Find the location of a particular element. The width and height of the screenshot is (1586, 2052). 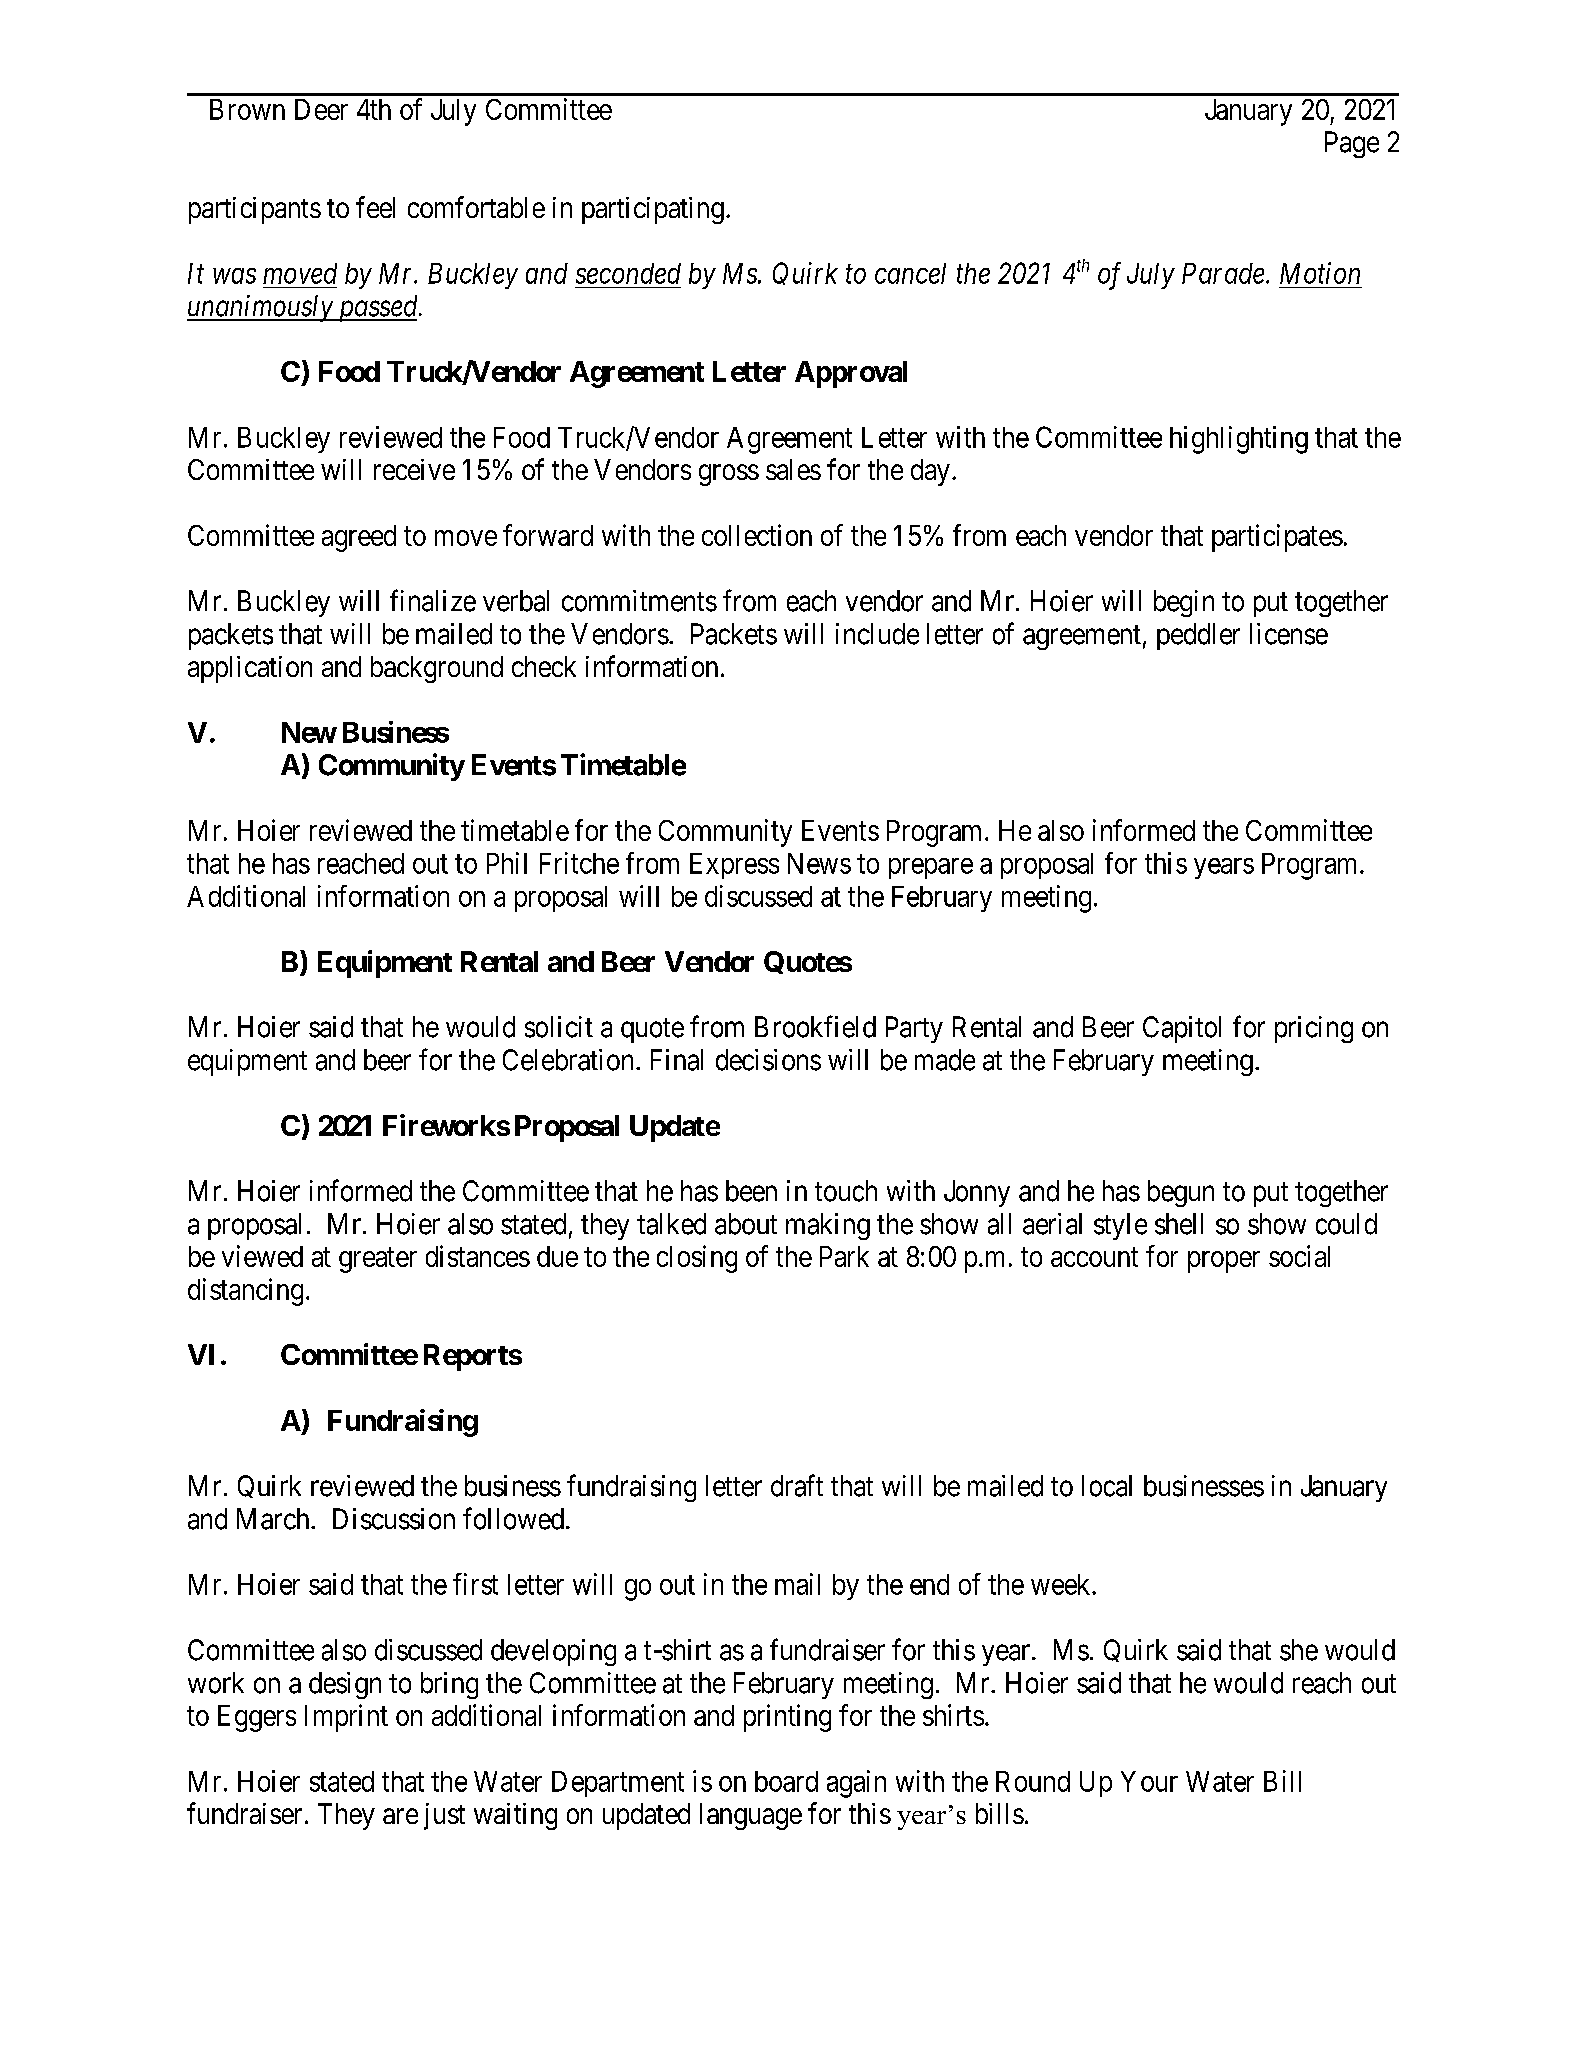

peddler is located at coordinates (1198, 636).
